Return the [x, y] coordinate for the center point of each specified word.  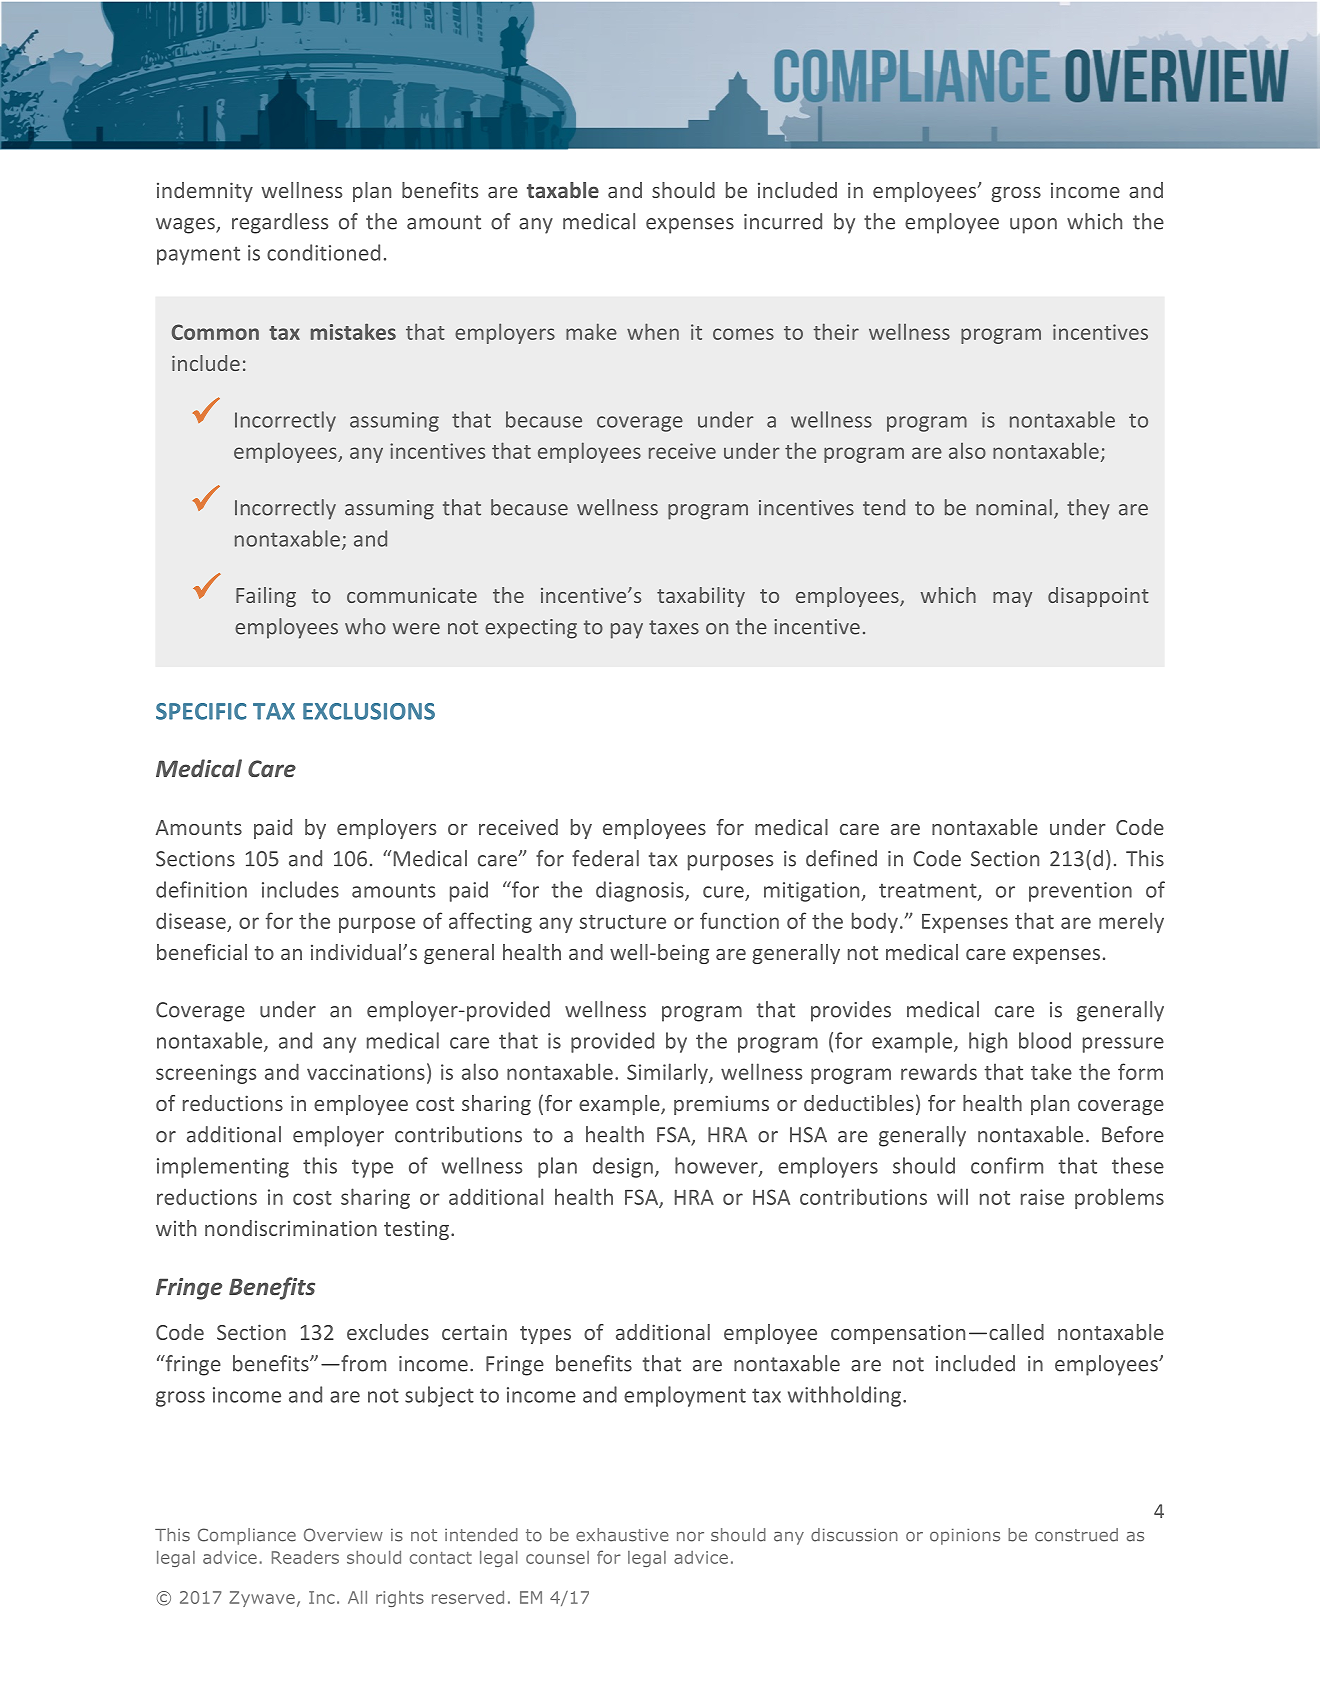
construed [1076, 1535]
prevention [1080, 892]
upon [1033, 226]
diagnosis [641, 891]
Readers [305, 1557]
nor [690, 1536]
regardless [280, 223]
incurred [783, 221]
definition [201, 889]
